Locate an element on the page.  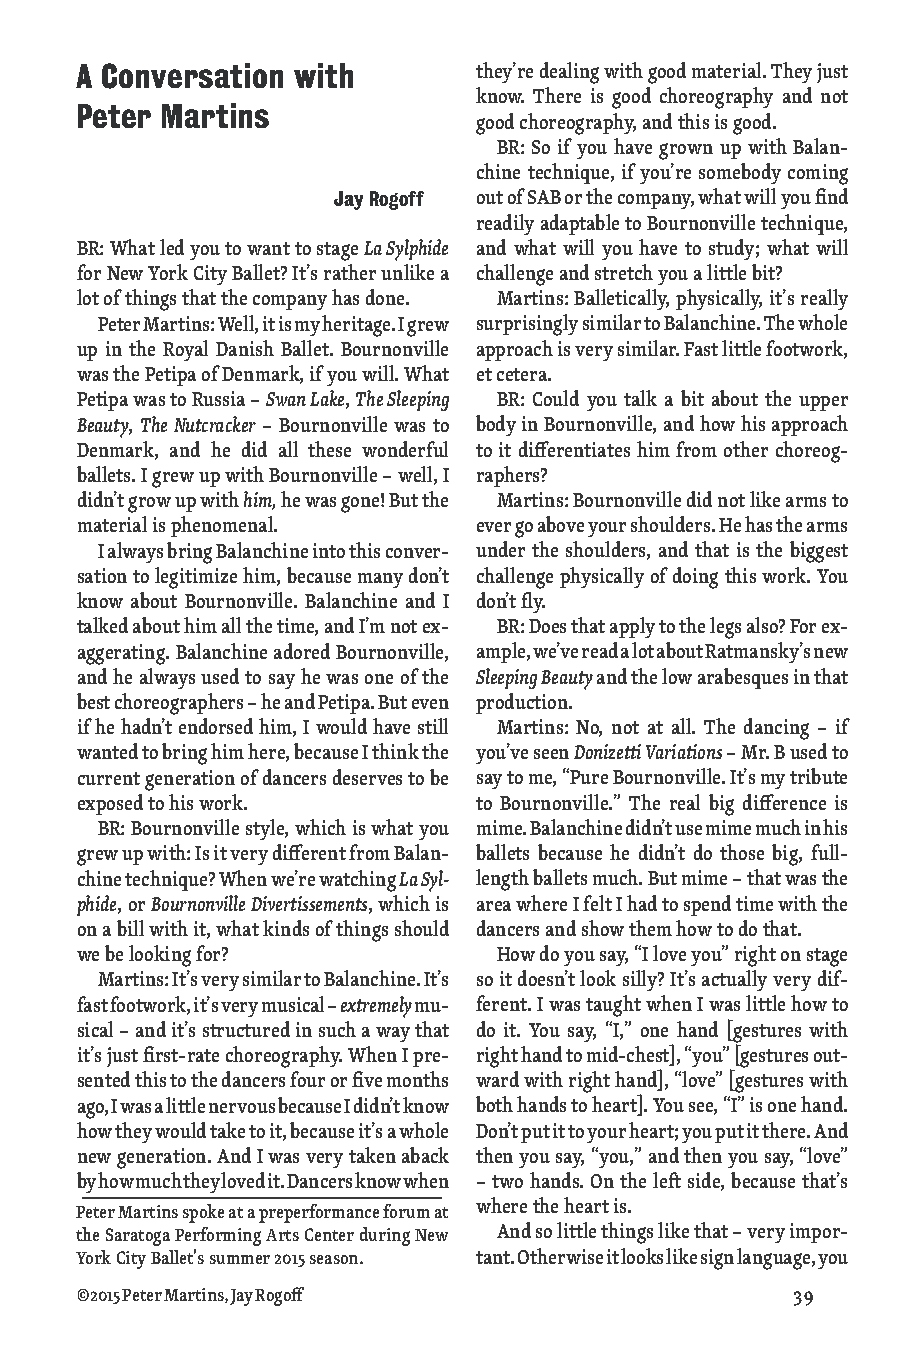
led is located at coordinates (172, 247).
